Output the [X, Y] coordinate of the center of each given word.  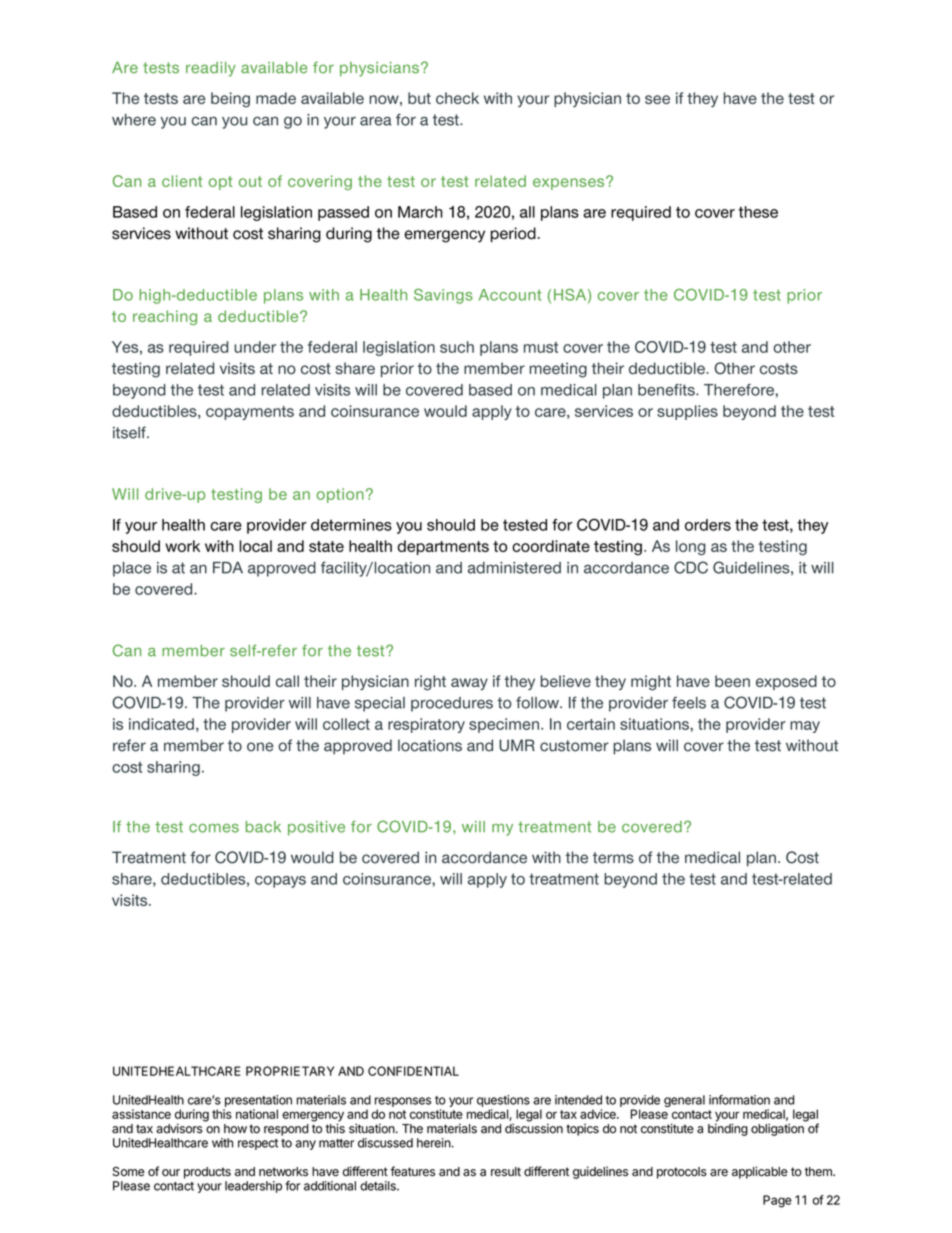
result [506, 1172]
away [469, 684]
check [457, 98]
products [207, 1173]
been [732, 681]
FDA [228, 568]
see [657, 99]
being [230, 100]
